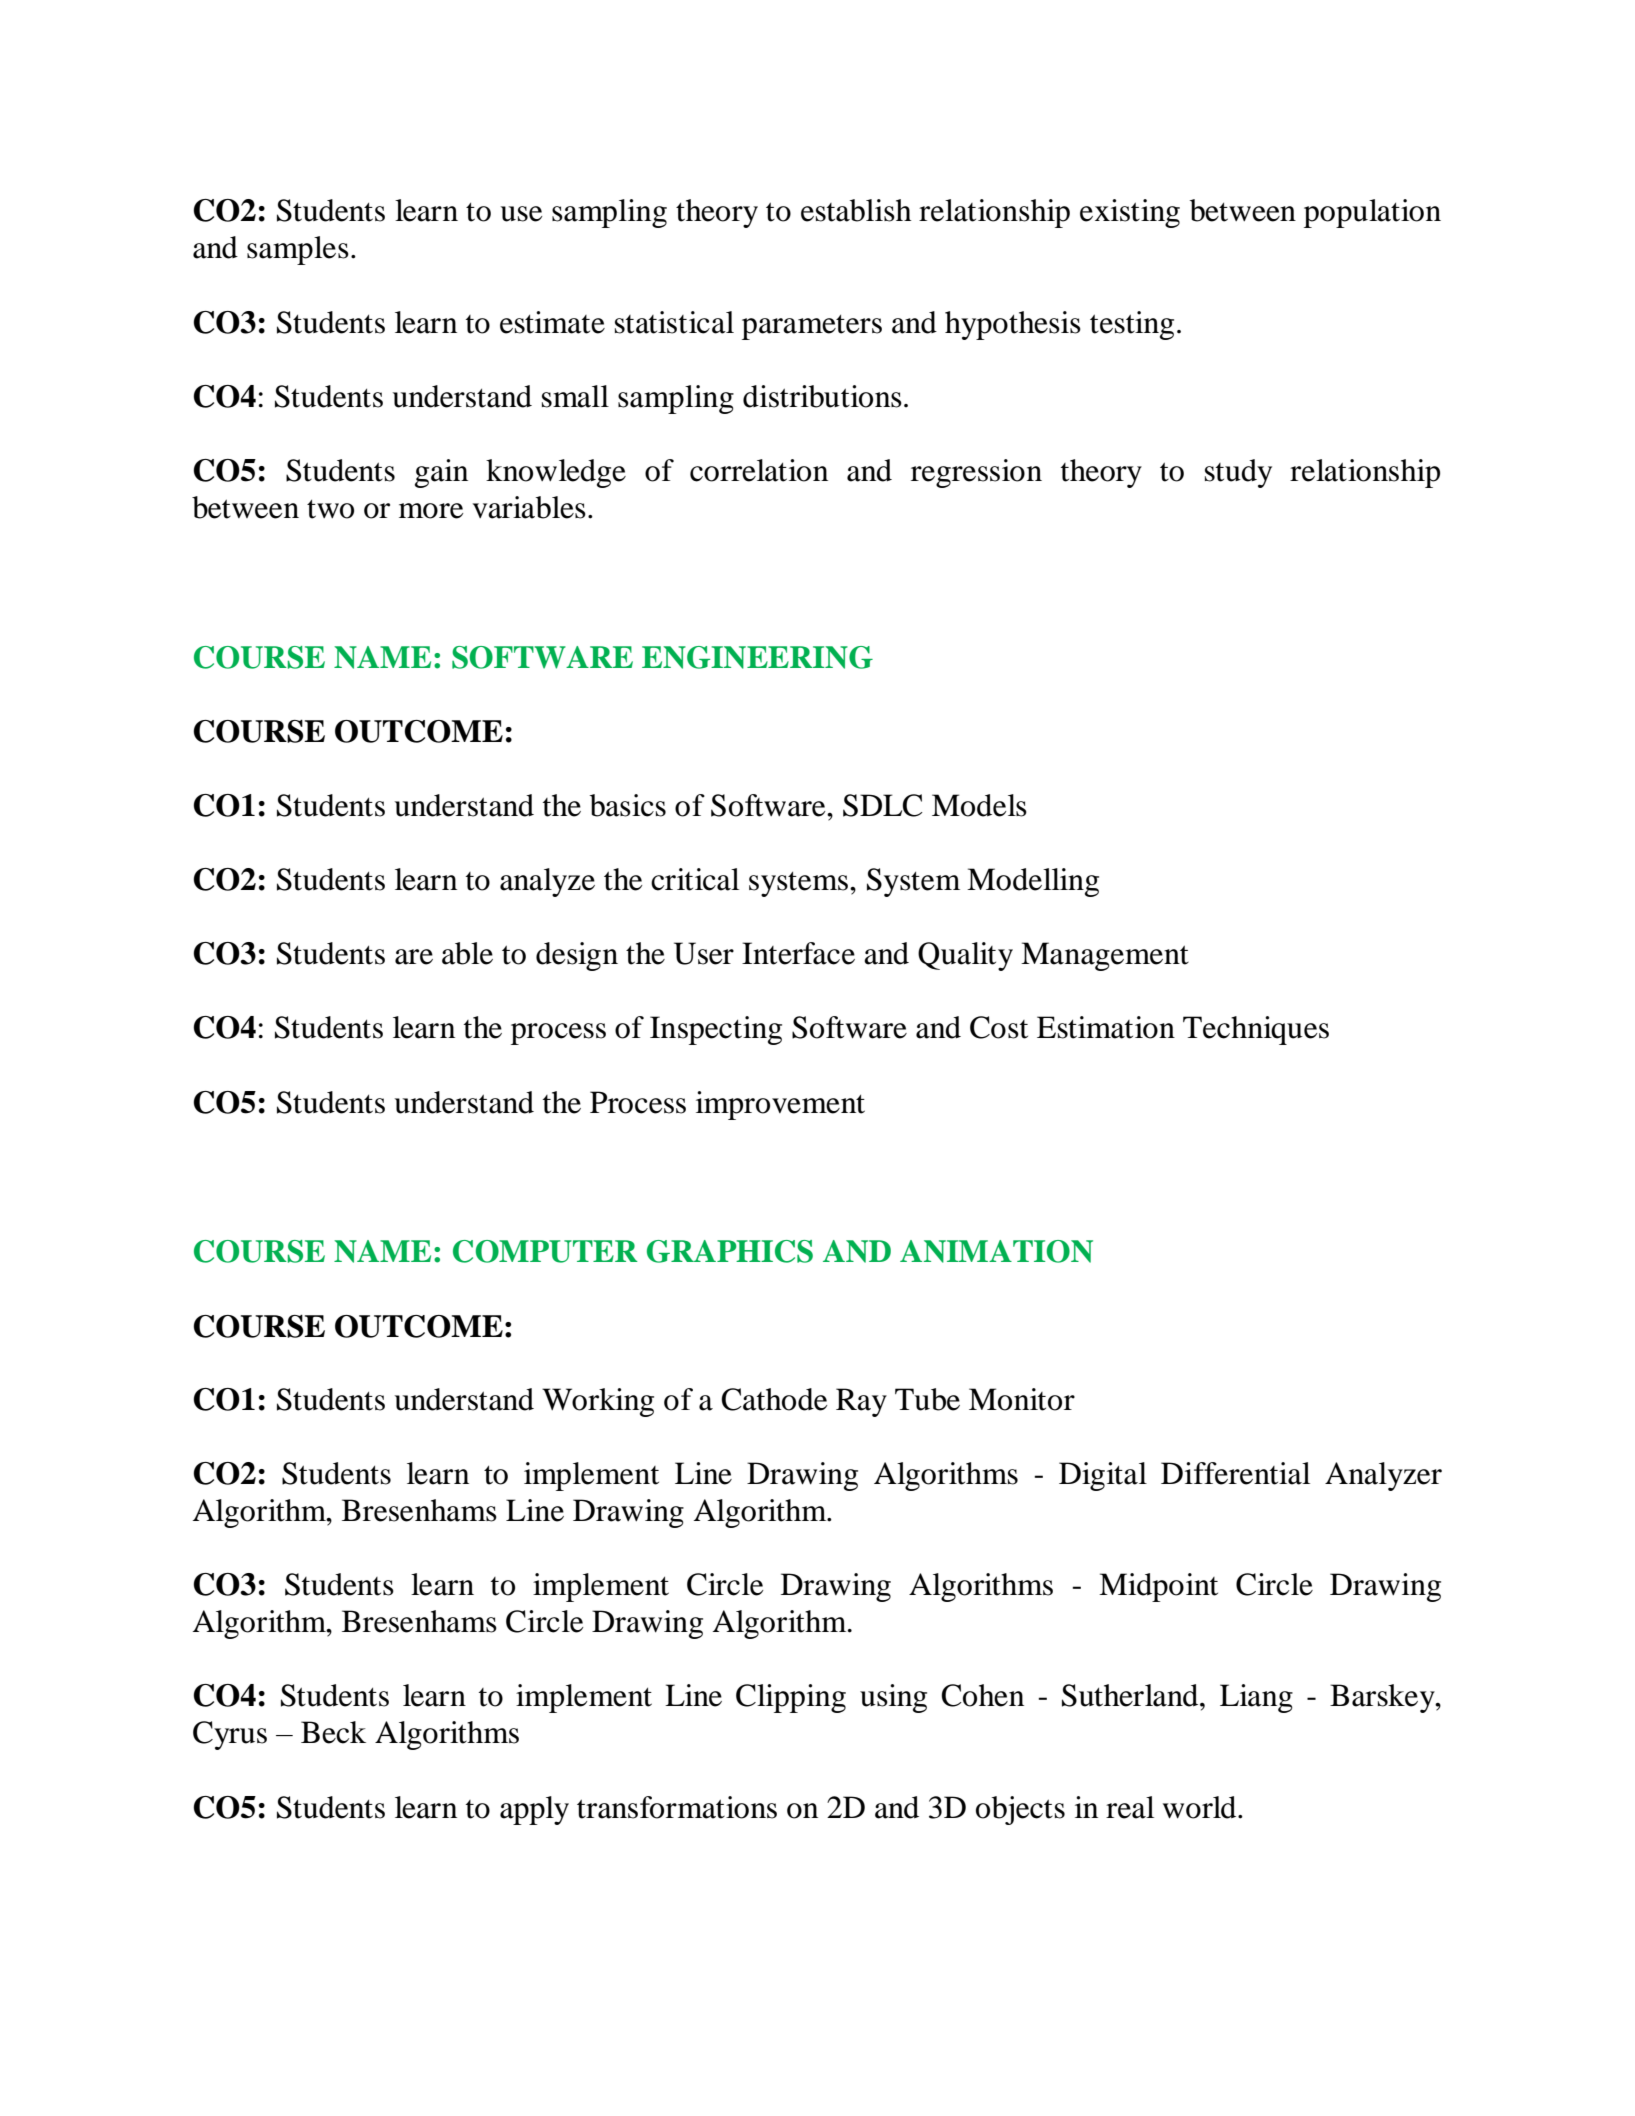 The height and width of the image is (2116, 1635). What do you see at coordinates (774, 1399) in the image?
I see `Cathode` at bounding box center [774, 1399].
